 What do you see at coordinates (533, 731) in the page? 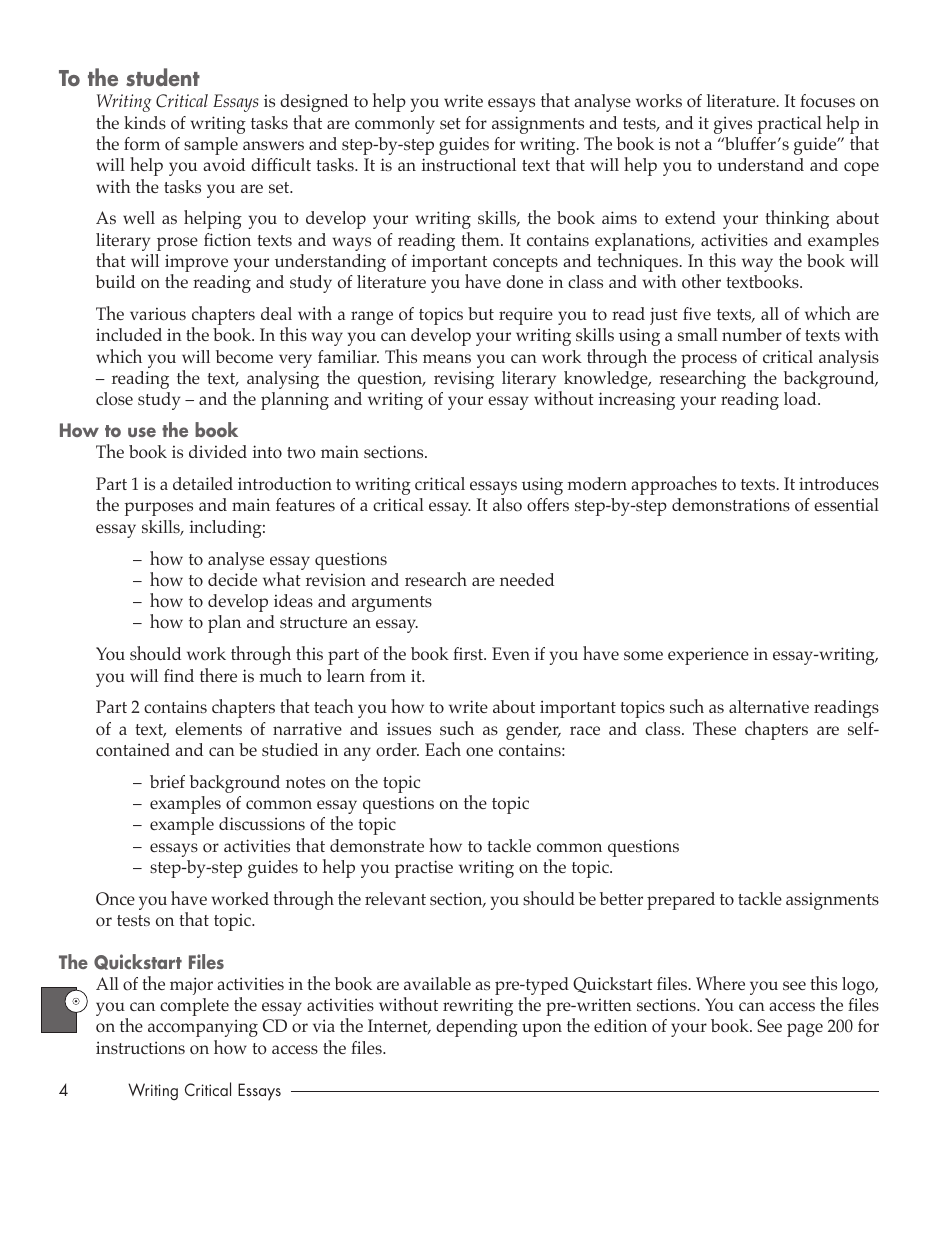
I see `gender` at bounding box center [533, 731].
